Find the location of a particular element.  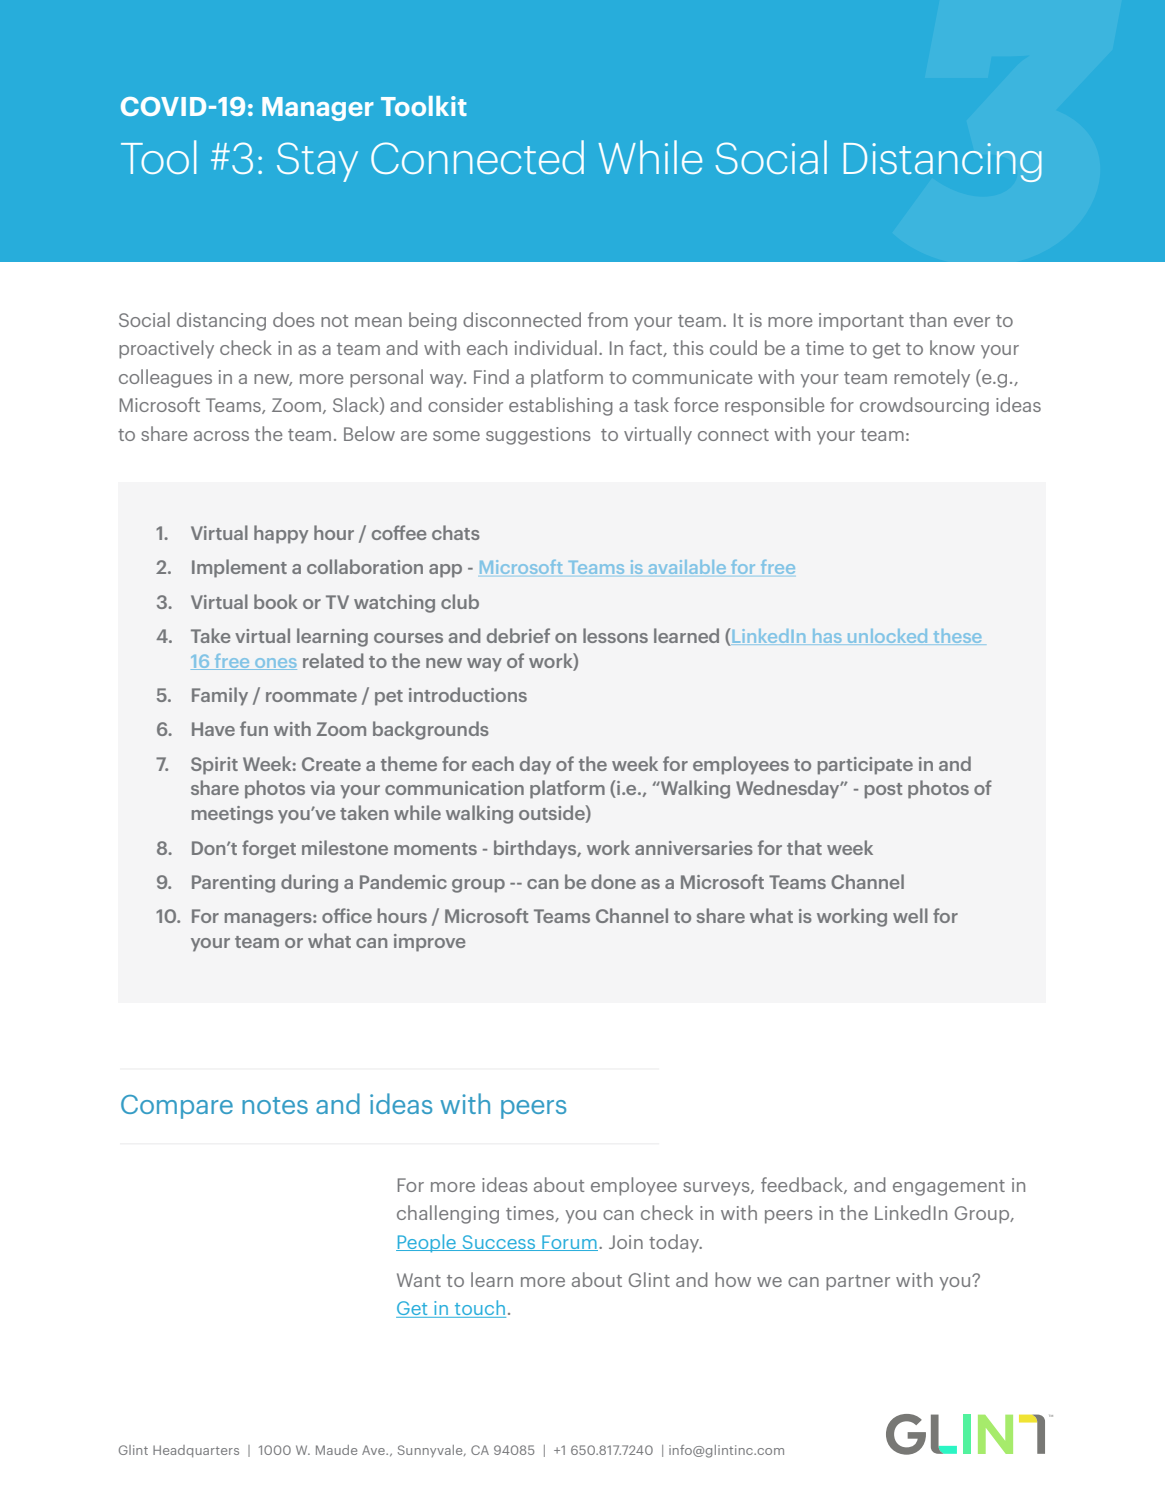

Stay is located at coordinates (317, 162).
